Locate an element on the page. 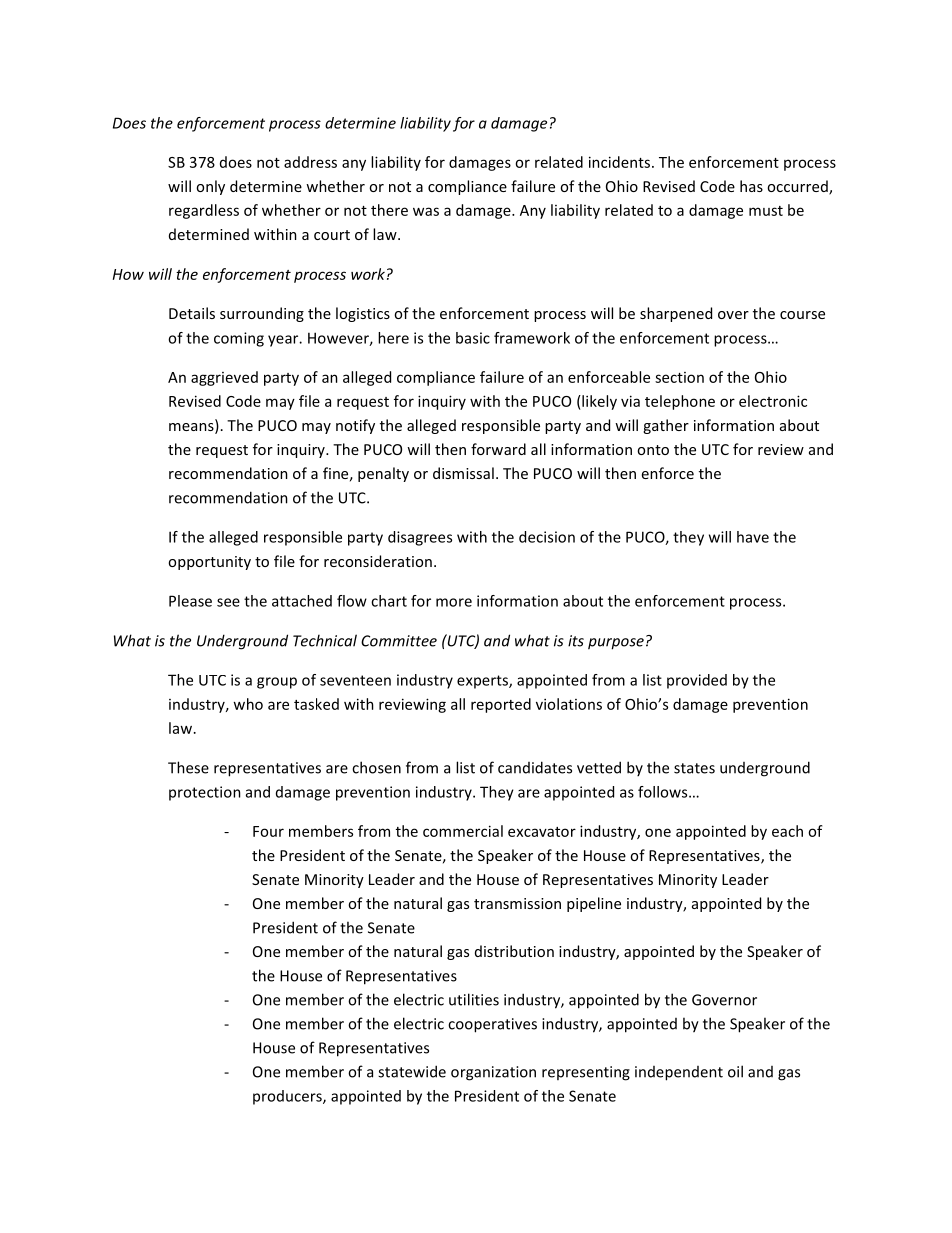  dismissal is located at coordinates (463, 473).
